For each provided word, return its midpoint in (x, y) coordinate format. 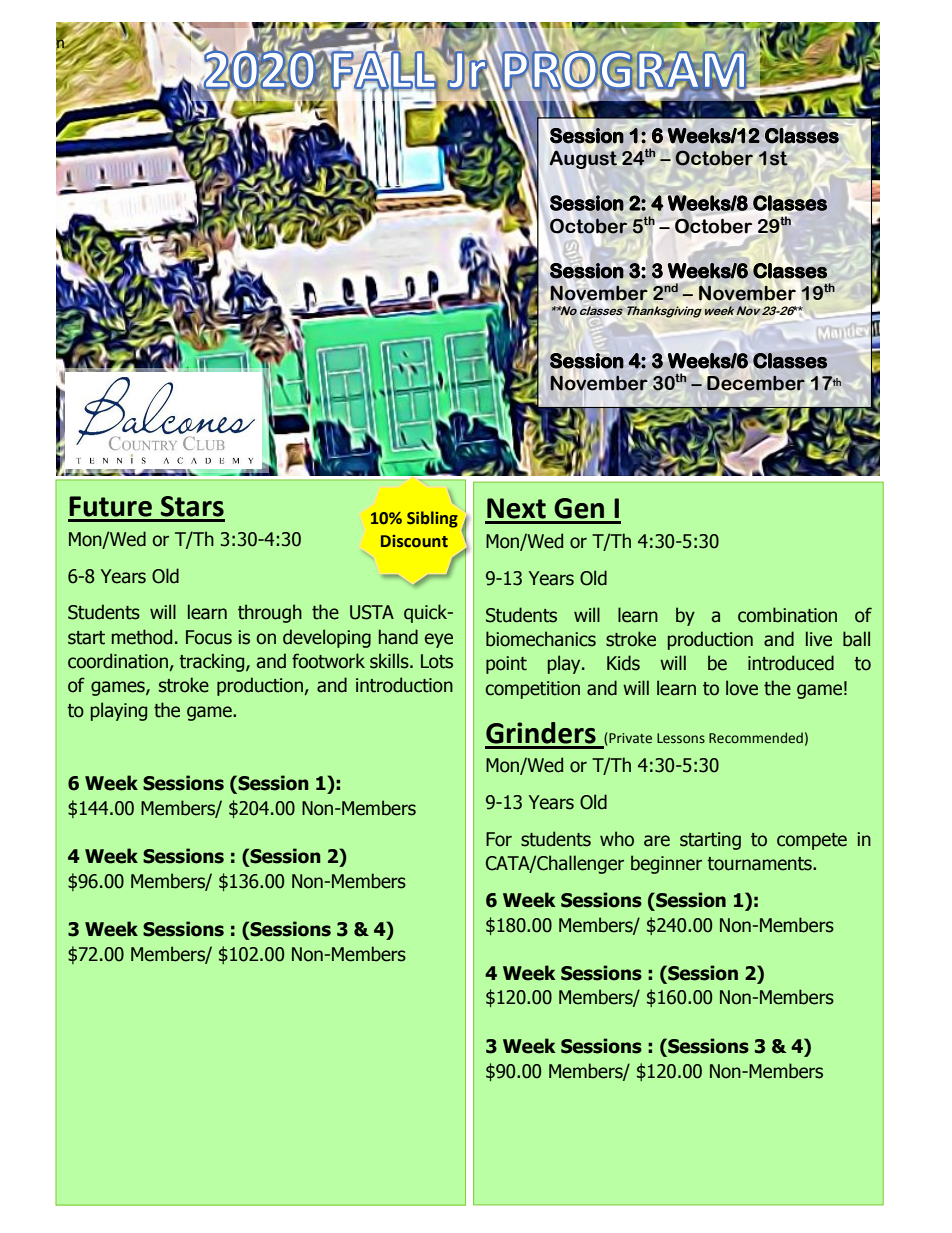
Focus (209, 637)
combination (787, 615)
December (756, 383)
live (819, 639)
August (583, 159)
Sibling (432, 519)
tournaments (760, 864)
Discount (414, 541)
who (617, 839)
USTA (372, 612)
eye (439, 640)
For (499, 839)
